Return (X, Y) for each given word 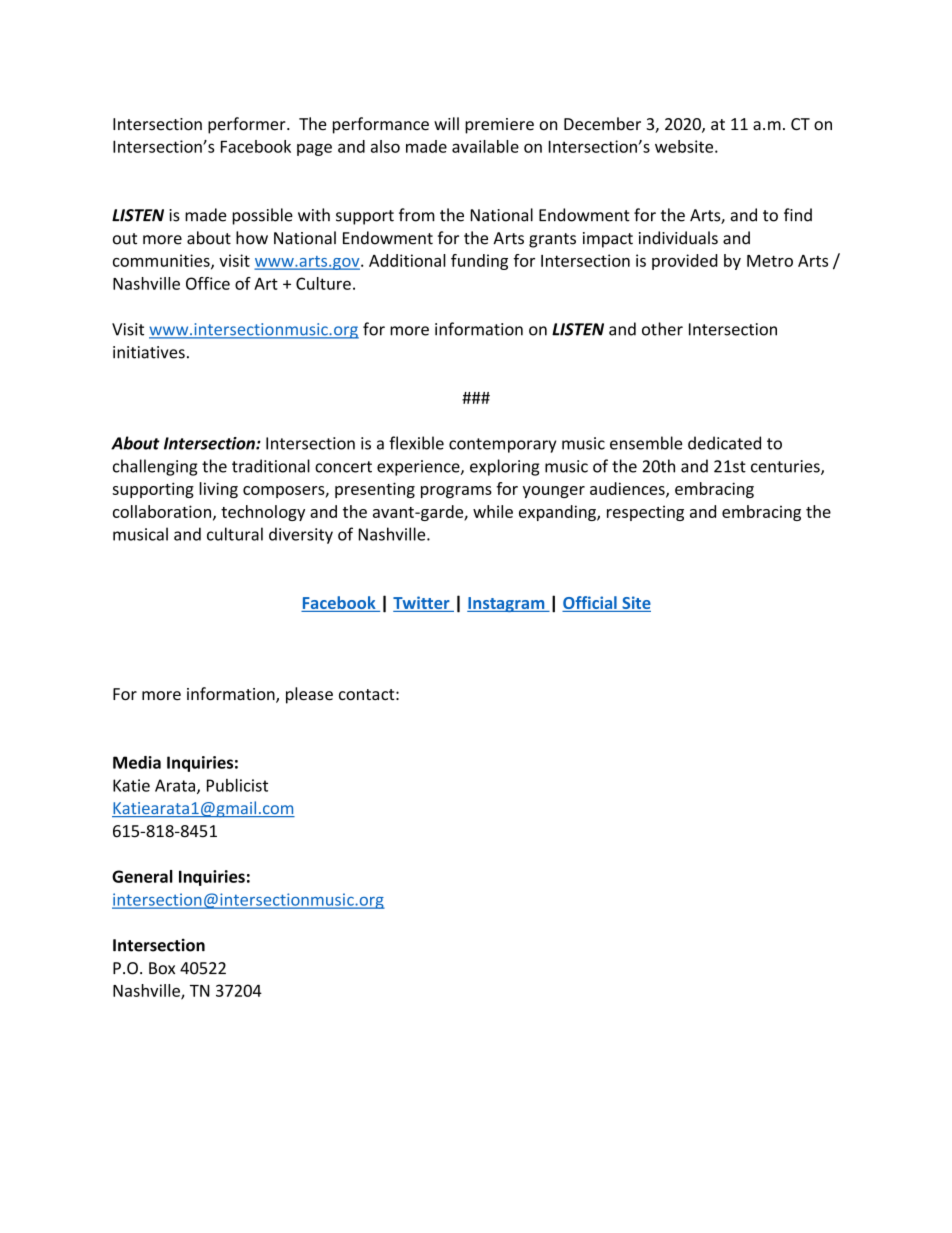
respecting (645, 513)
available (485, 146)
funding (479, 262)
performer (248, 125)
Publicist (237, 785)
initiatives (149, 352)
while (493, 511)
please (309, 695)
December (602, 124)
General (142, 876)
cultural (235, 534)
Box (162, 968)
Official (590, 604)
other (662, 329)
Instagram (507, 604)
